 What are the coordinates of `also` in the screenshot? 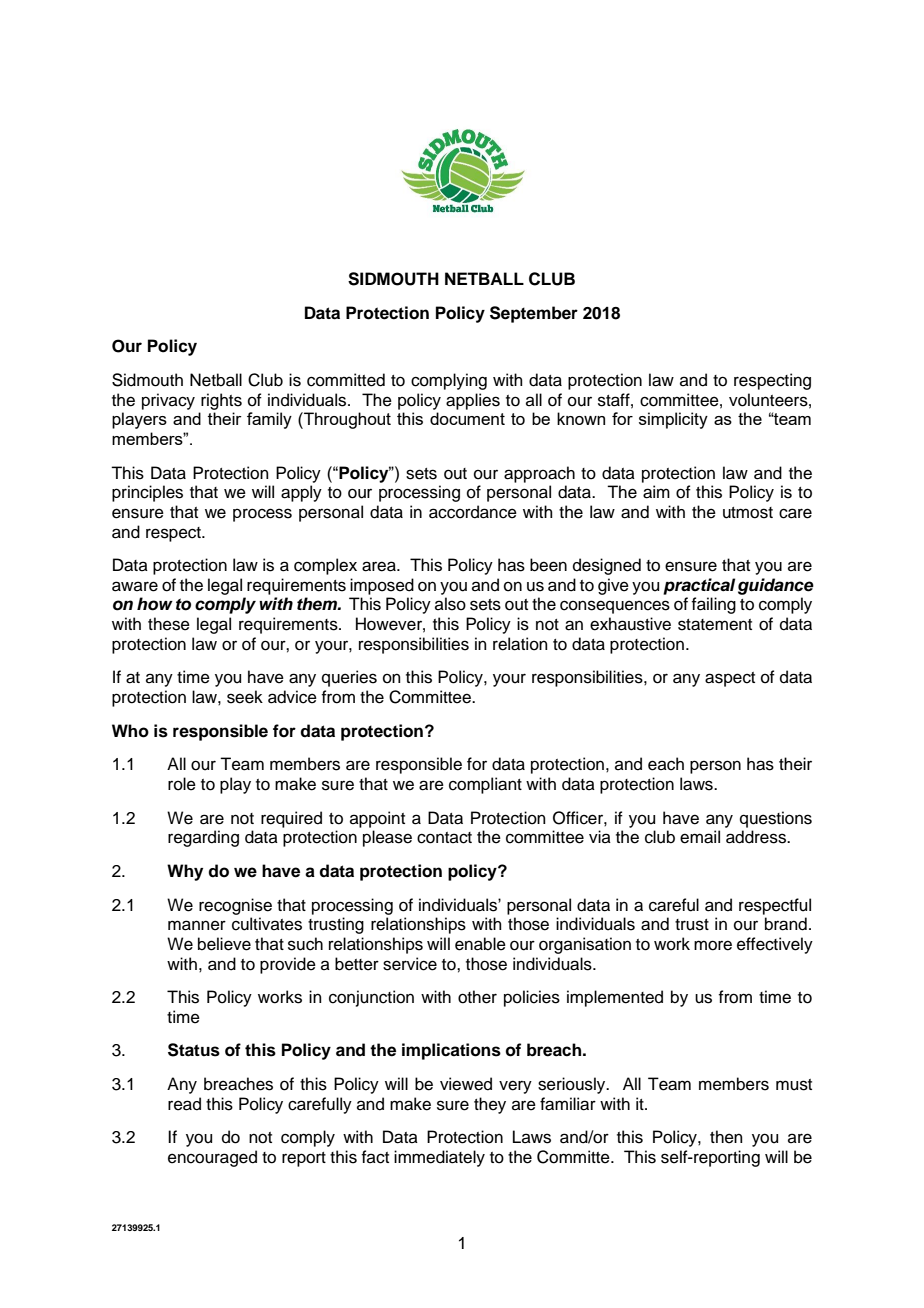 It's located at (450, 604).
